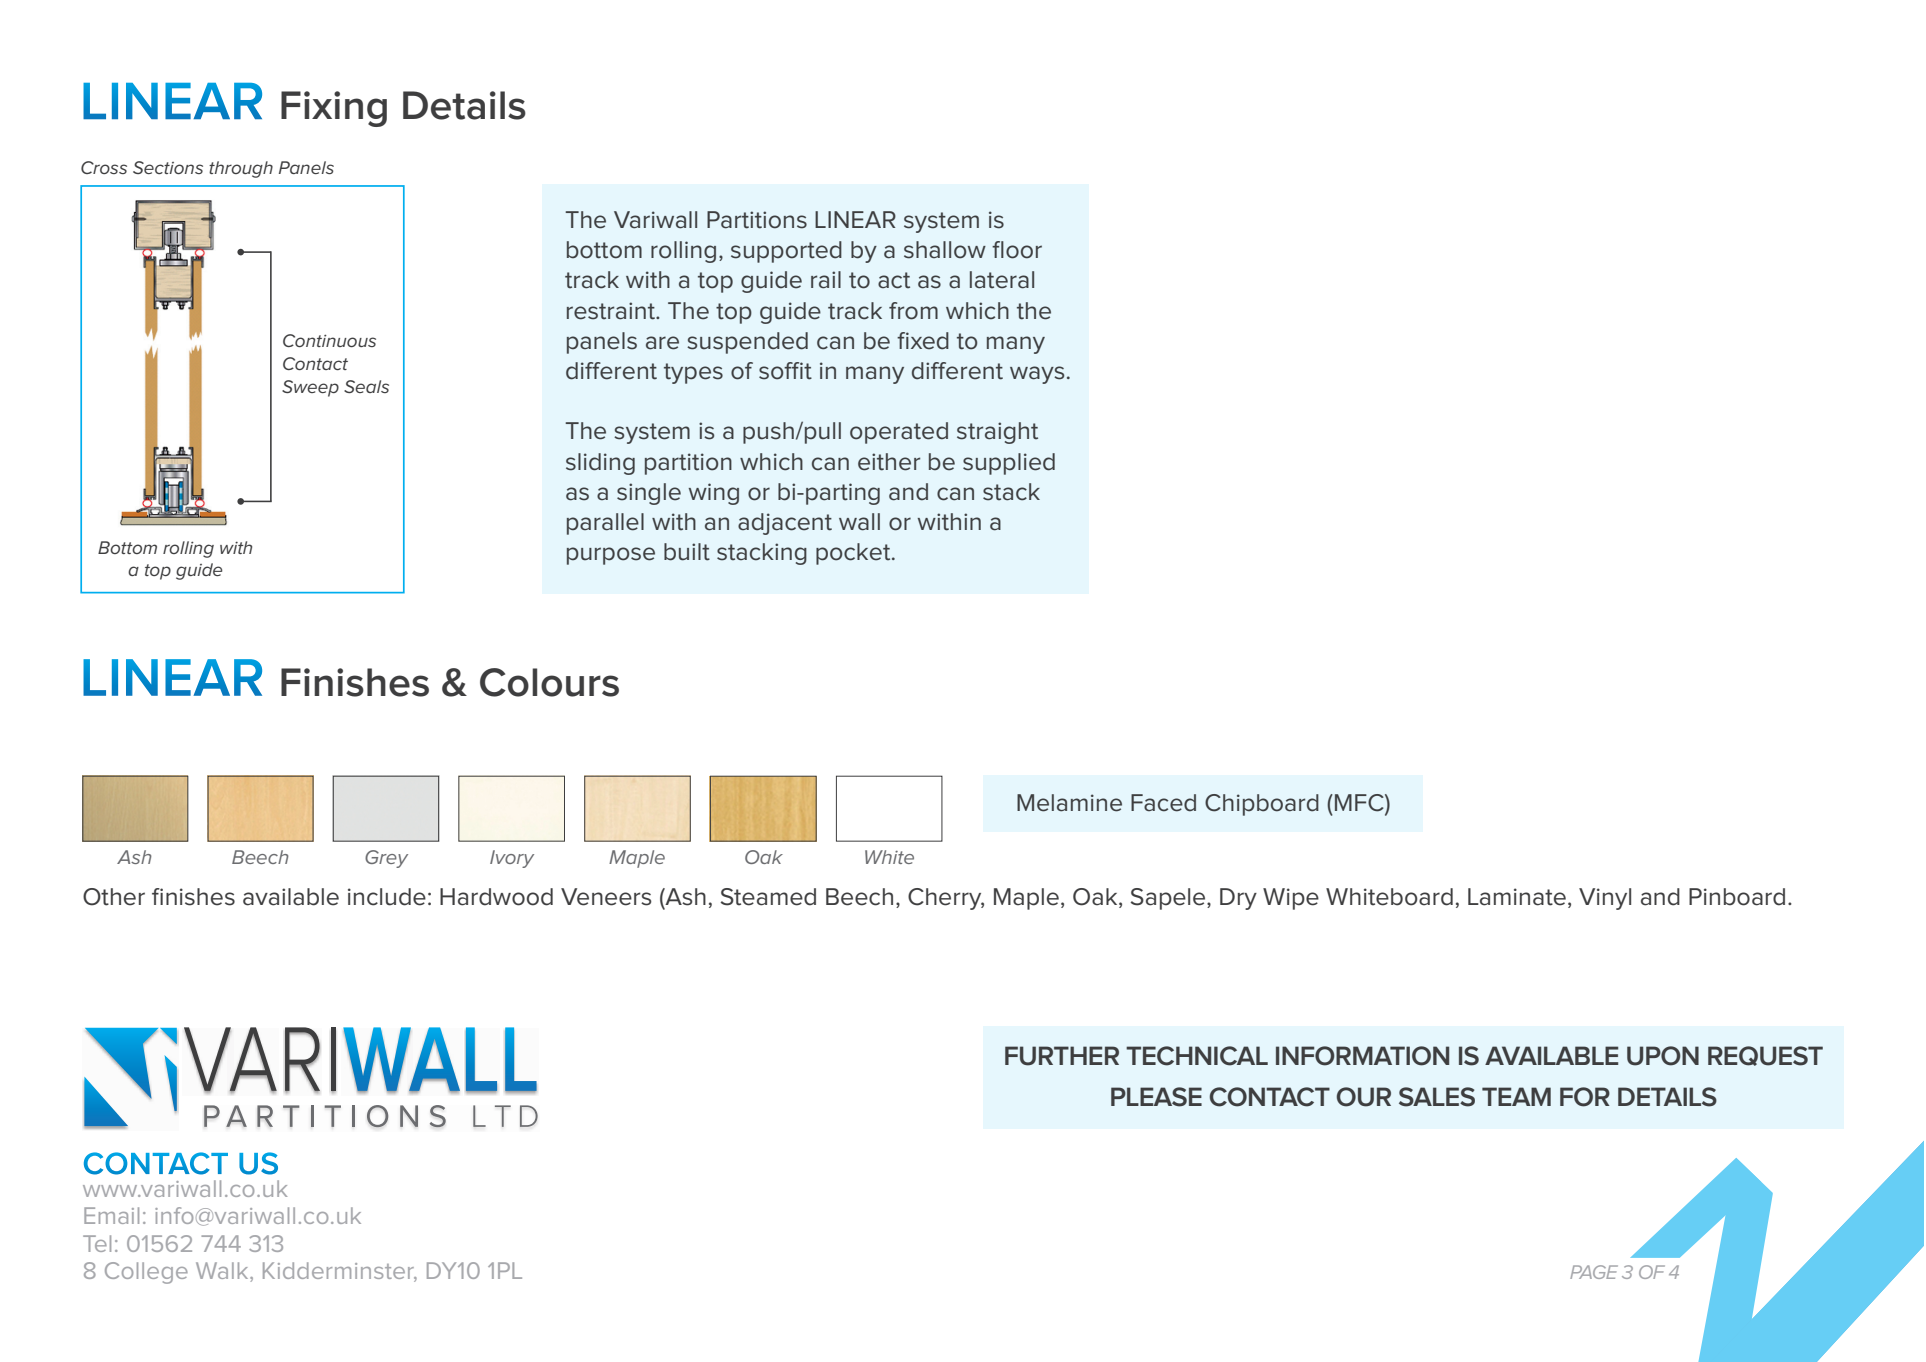  I want to click on Melamine, so click(1069, 803).
